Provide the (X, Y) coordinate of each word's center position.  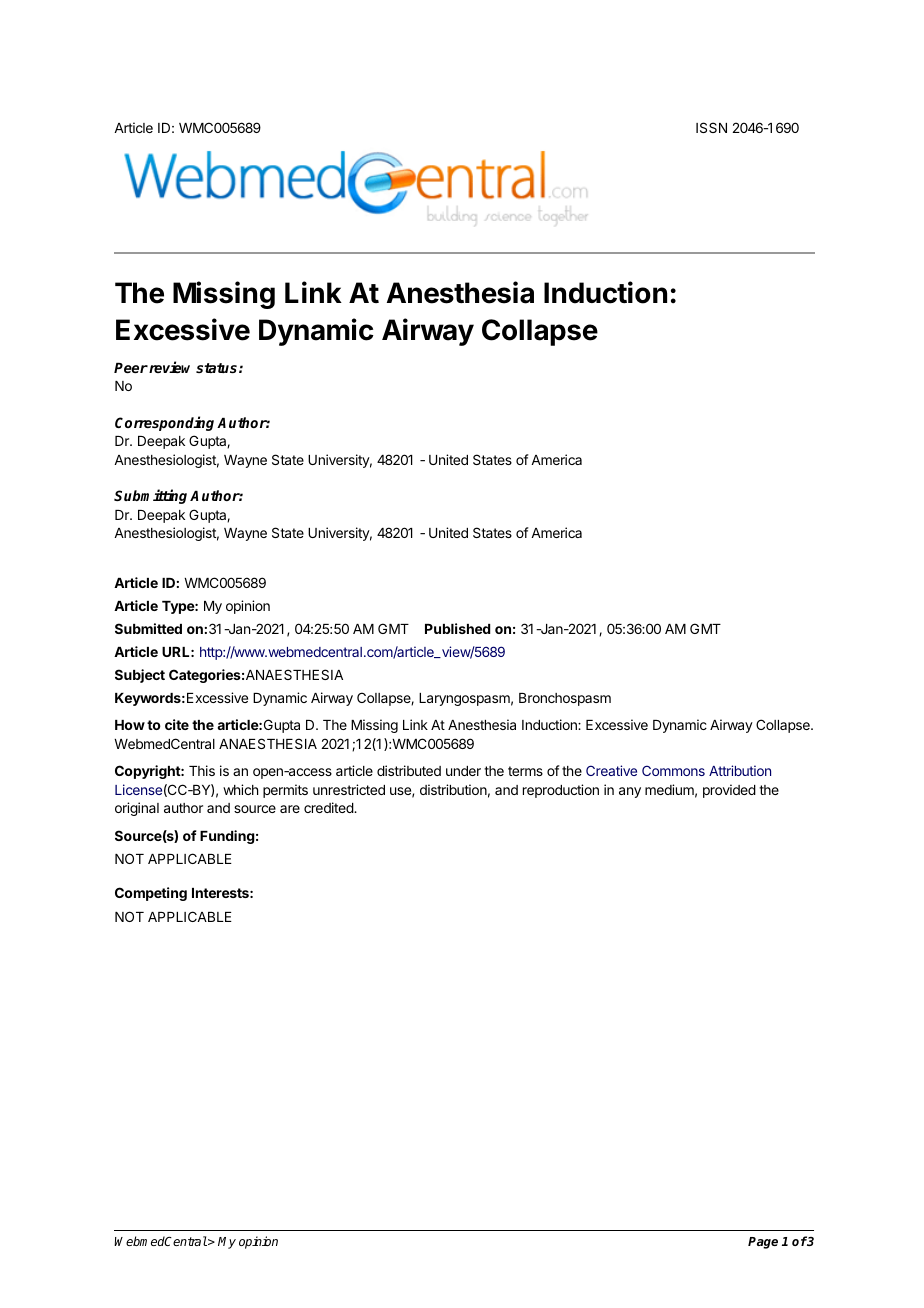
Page (763, 1243)
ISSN (711, 127)
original (137, 809)
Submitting (150, 496)
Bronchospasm (565, 699)
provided (729, 791)
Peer (131, 368)
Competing (151, 894)
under (463, 771)
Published (457, 628)
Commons (673, 770)
